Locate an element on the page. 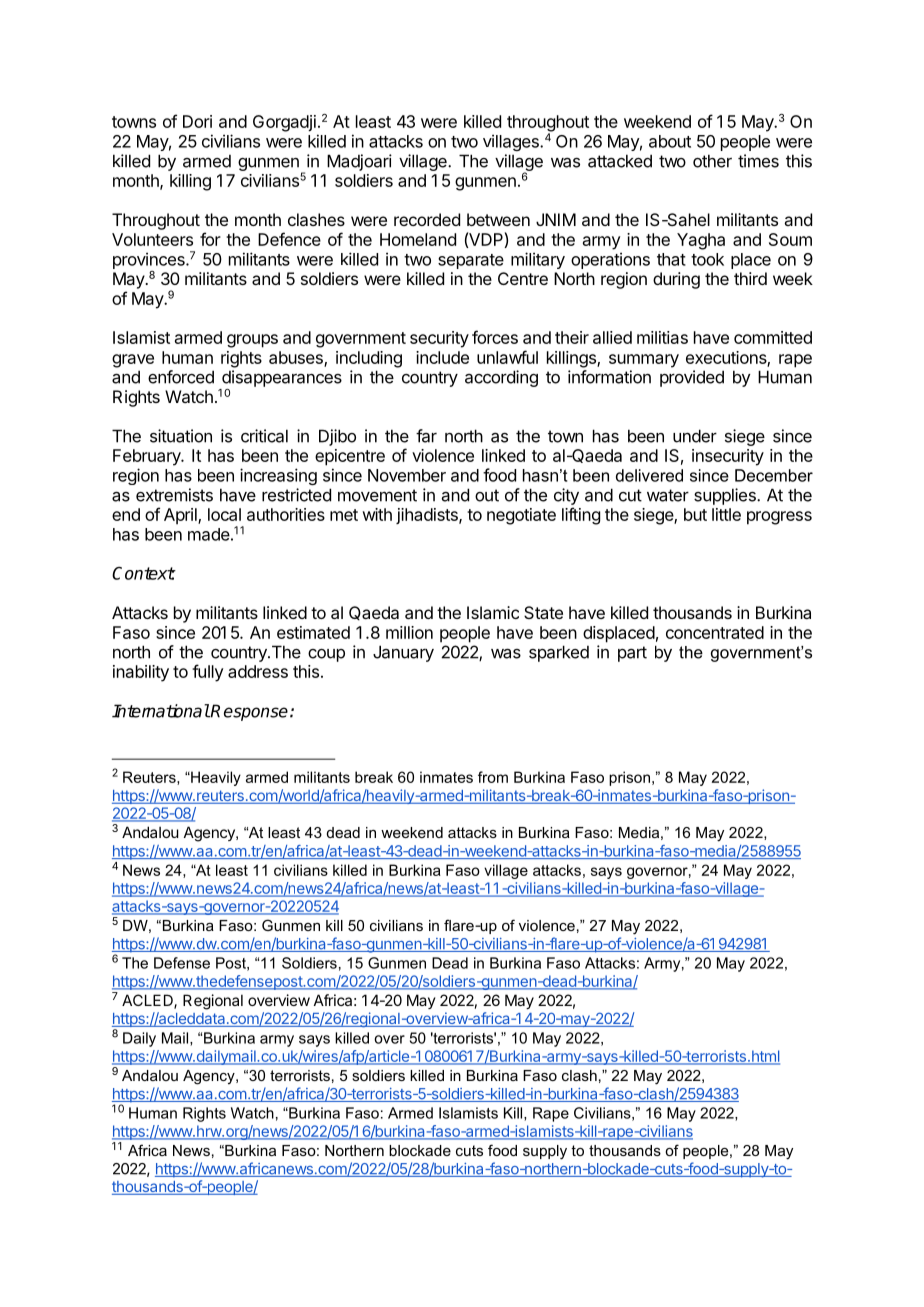 Image resolution: width=924 pixels, height=1307 pixels. but is located at coordinates (695, 514).
